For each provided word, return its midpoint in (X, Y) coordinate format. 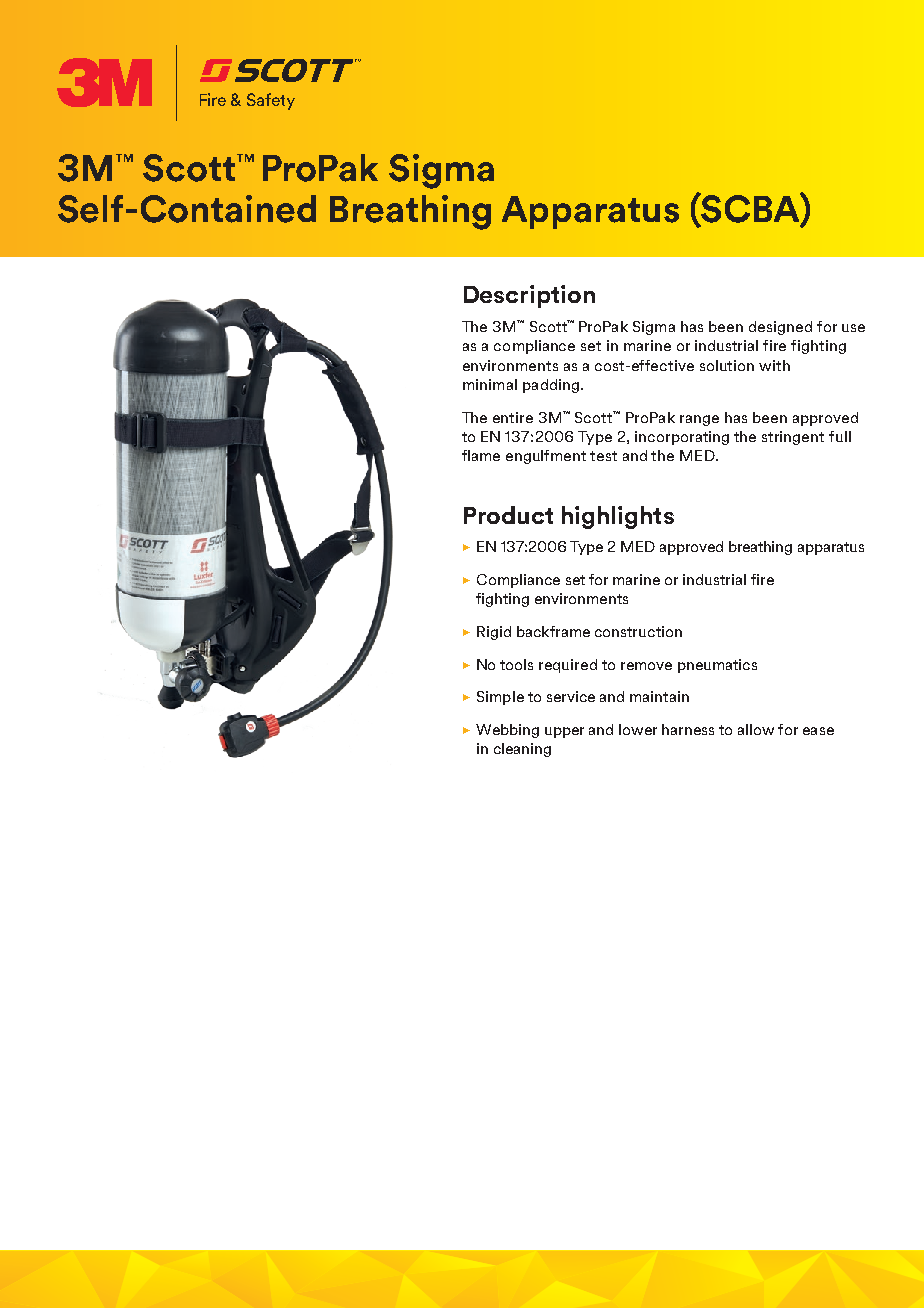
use (853, 328)
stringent (793, 438)
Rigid (494, 633)
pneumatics (717, 666)
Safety (271, 101)
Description (529, 296)
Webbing (507, 731)
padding (551, 386)
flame (481, 455)
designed (780, 328)
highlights (618, 517)
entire (513, 417)
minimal (490, 384)
